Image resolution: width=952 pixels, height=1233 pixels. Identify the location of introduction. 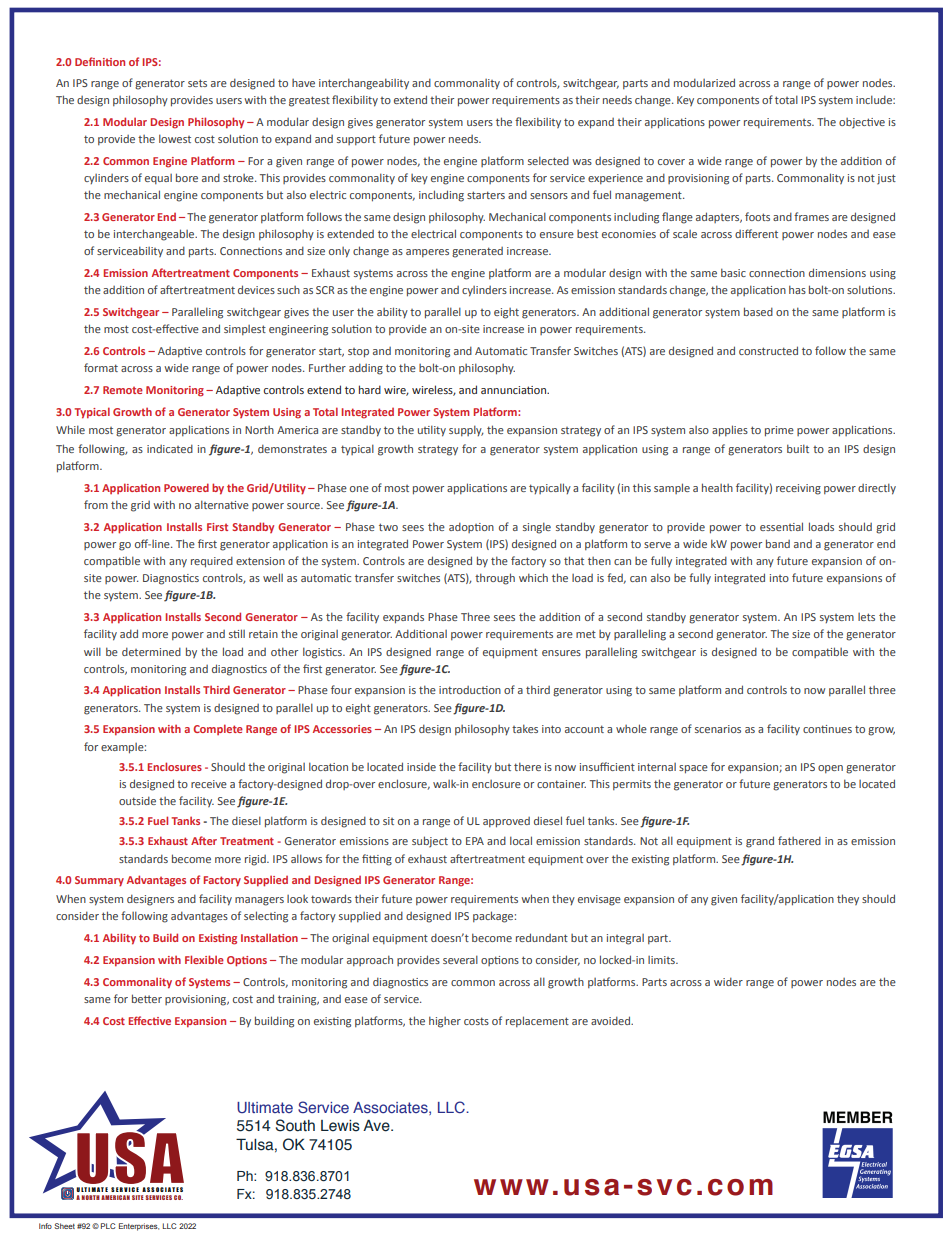
(470, 690).
